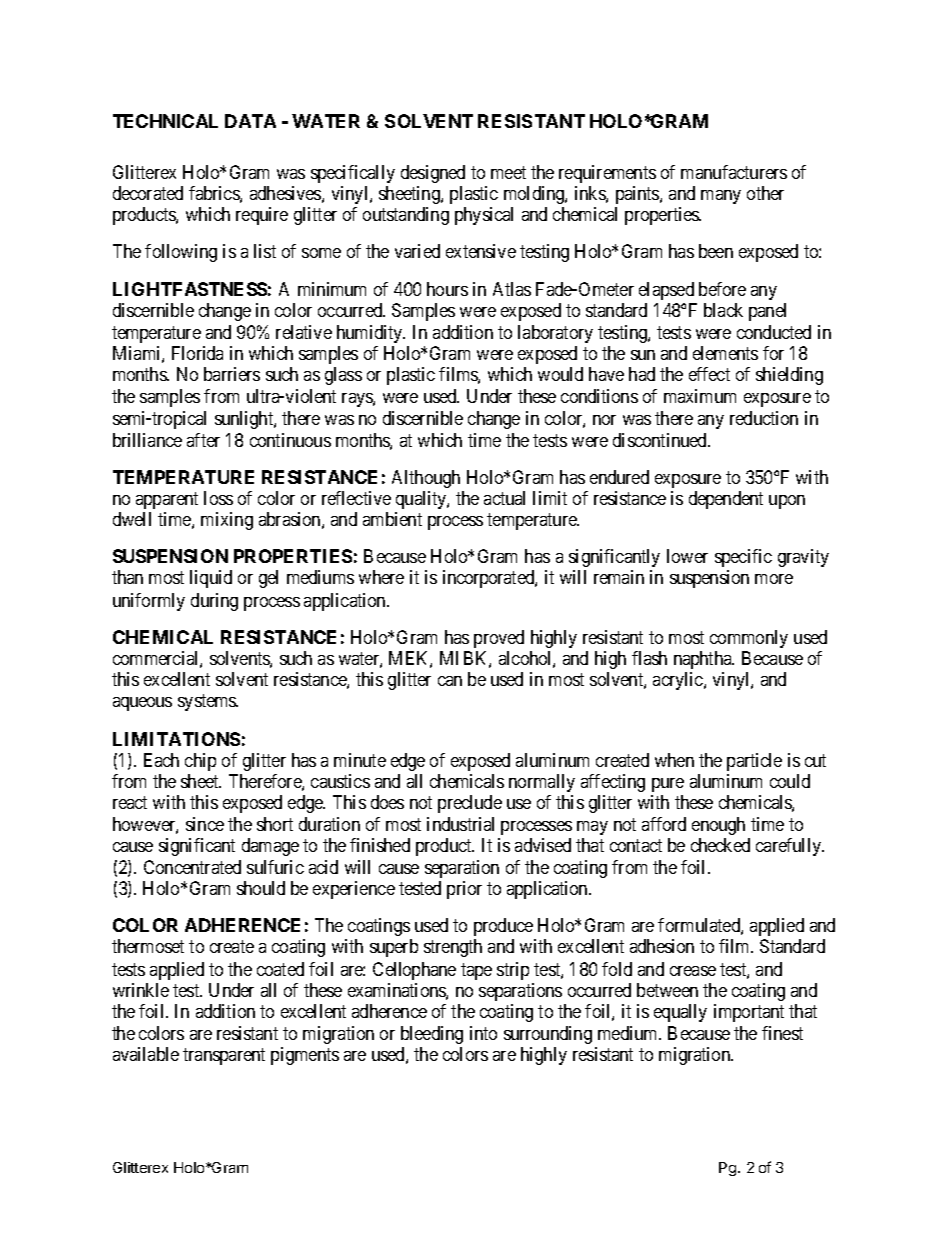  I want to click on chip, so click(200, 762).
